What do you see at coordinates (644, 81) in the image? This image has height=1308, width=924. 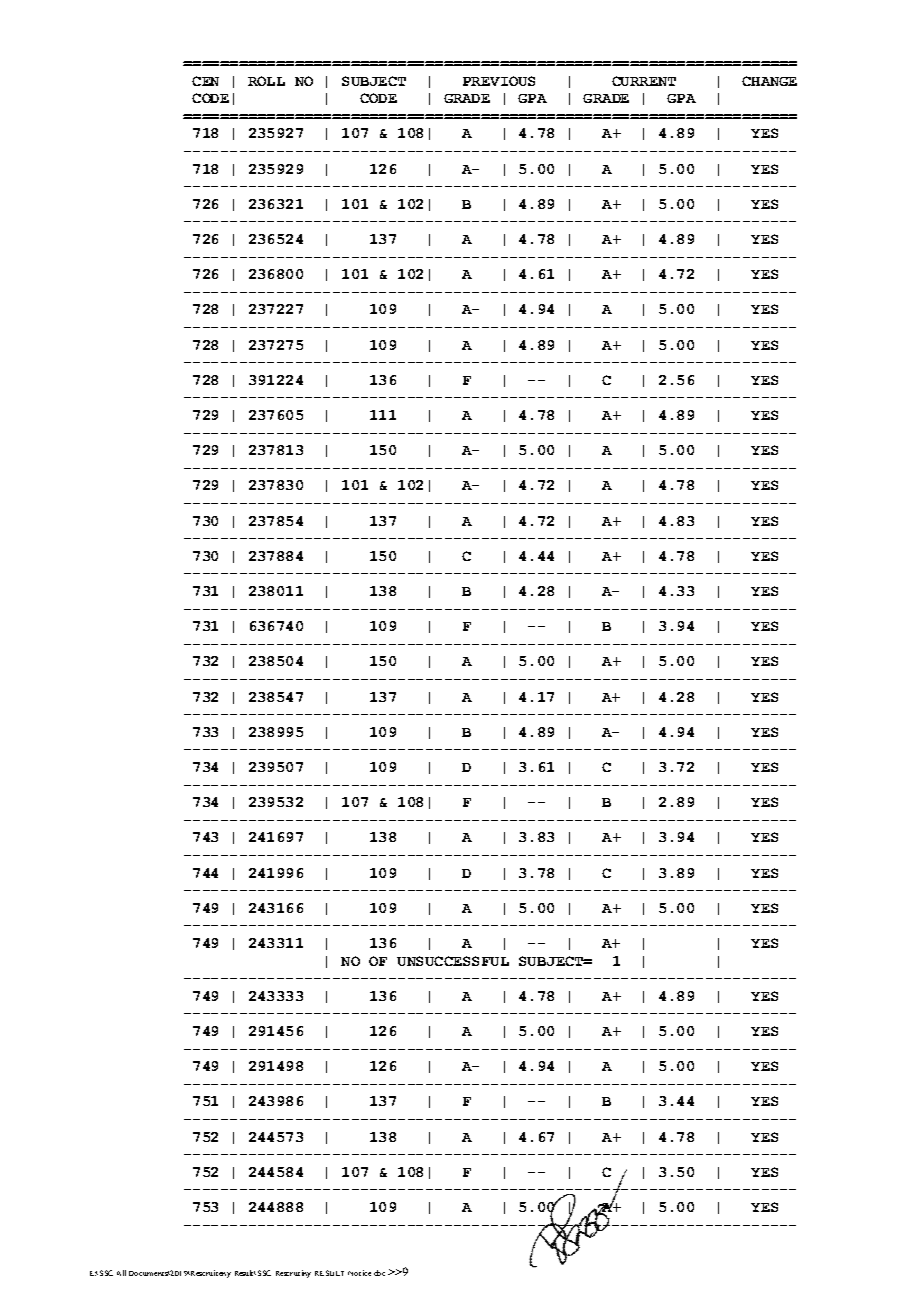 I see `CURRENT` at bounding box center [644, 81].
